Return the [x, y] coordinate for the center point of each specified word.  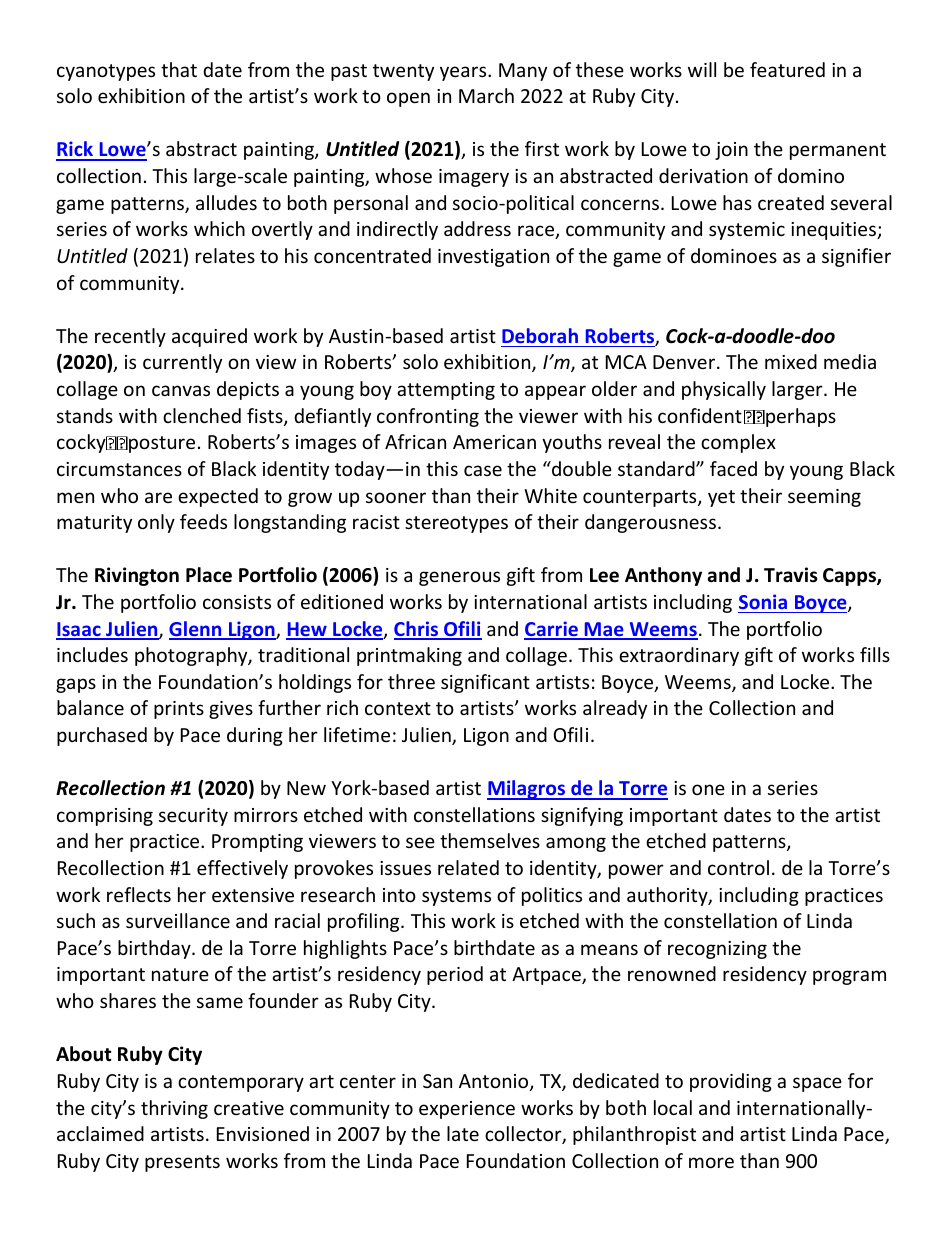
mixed [791, 361]
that [179, 69]
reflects [139, 894]
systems [456, 897]
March [486, 95]
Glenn [196, 630]
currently [182, 363]
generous [459, 578]
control [738, 867]
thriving [174, 1109]
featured [787, 69]
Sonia [763, 601]
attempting [446, 391]
